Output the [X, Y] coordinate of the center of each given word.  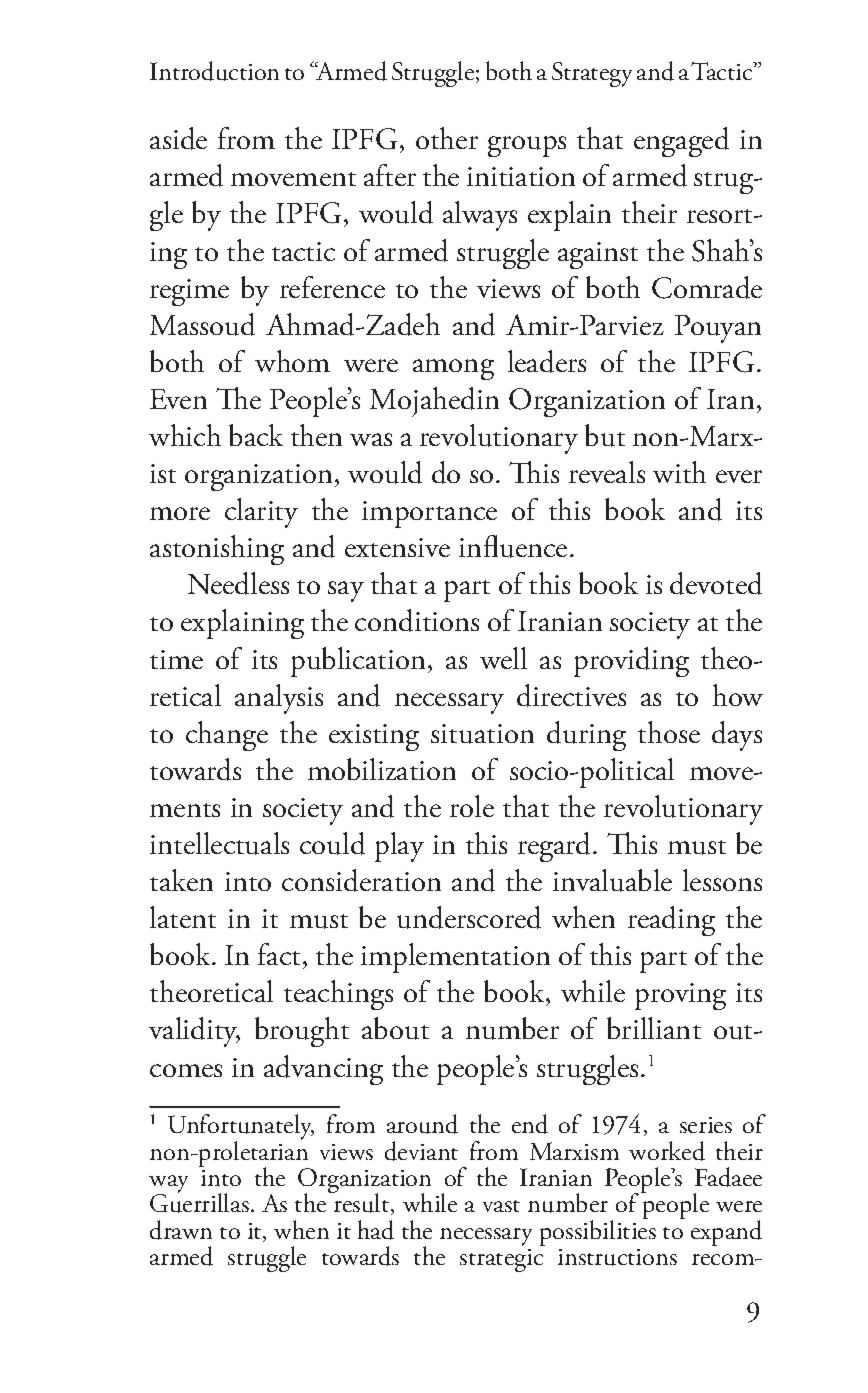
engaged [681, 142]
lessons [722, 880]
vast [501, 1206]
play [399, 847]
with [679, 472]
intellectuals [219, 843]
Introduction [214, 71]
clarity [261, 513]
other [447, 138]
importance [429, 514]
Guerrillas [199, 1202]
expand [726, 1233]
